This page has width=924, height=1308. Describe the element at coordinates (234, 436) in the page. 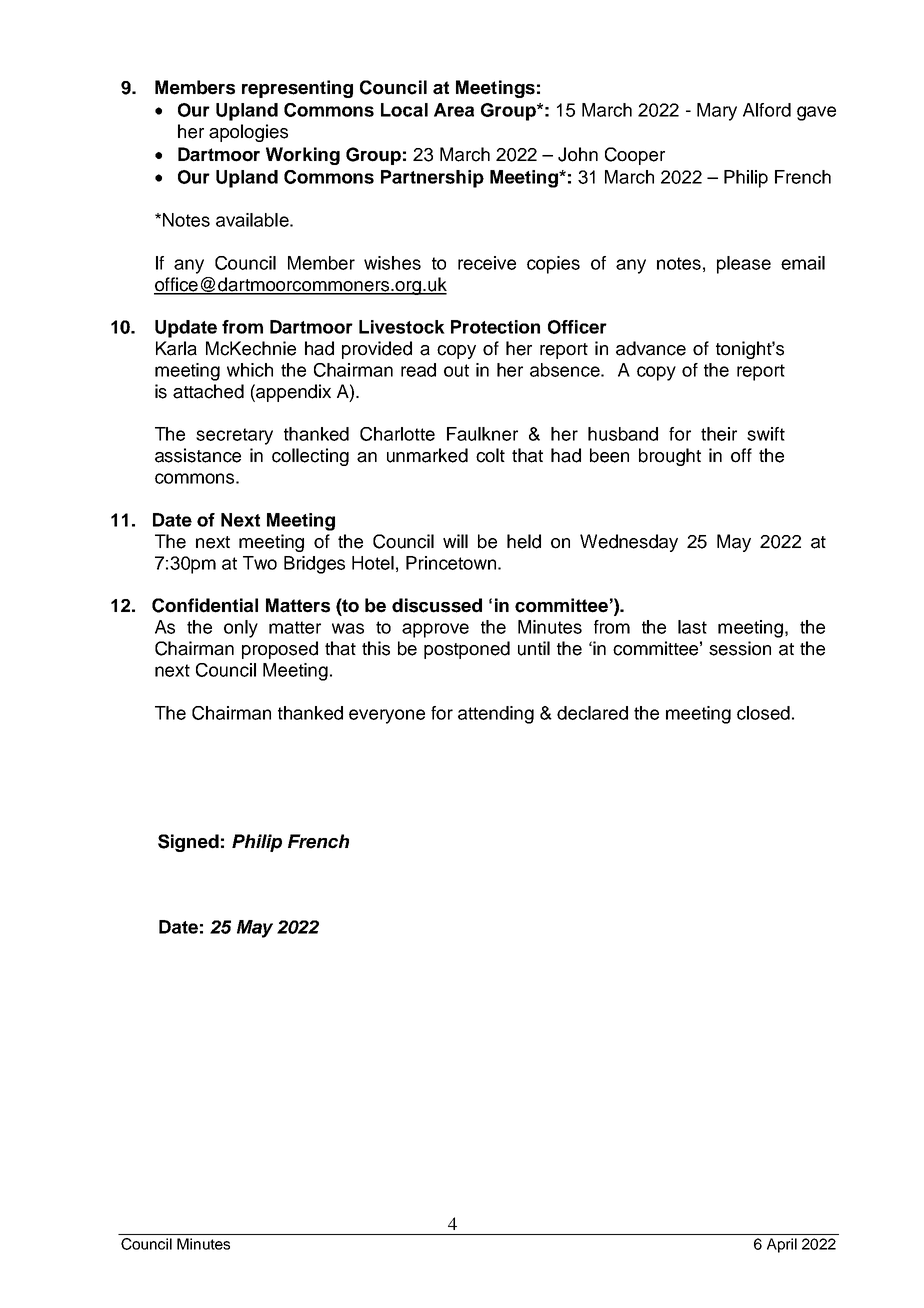

I see `secretary` at that location.
